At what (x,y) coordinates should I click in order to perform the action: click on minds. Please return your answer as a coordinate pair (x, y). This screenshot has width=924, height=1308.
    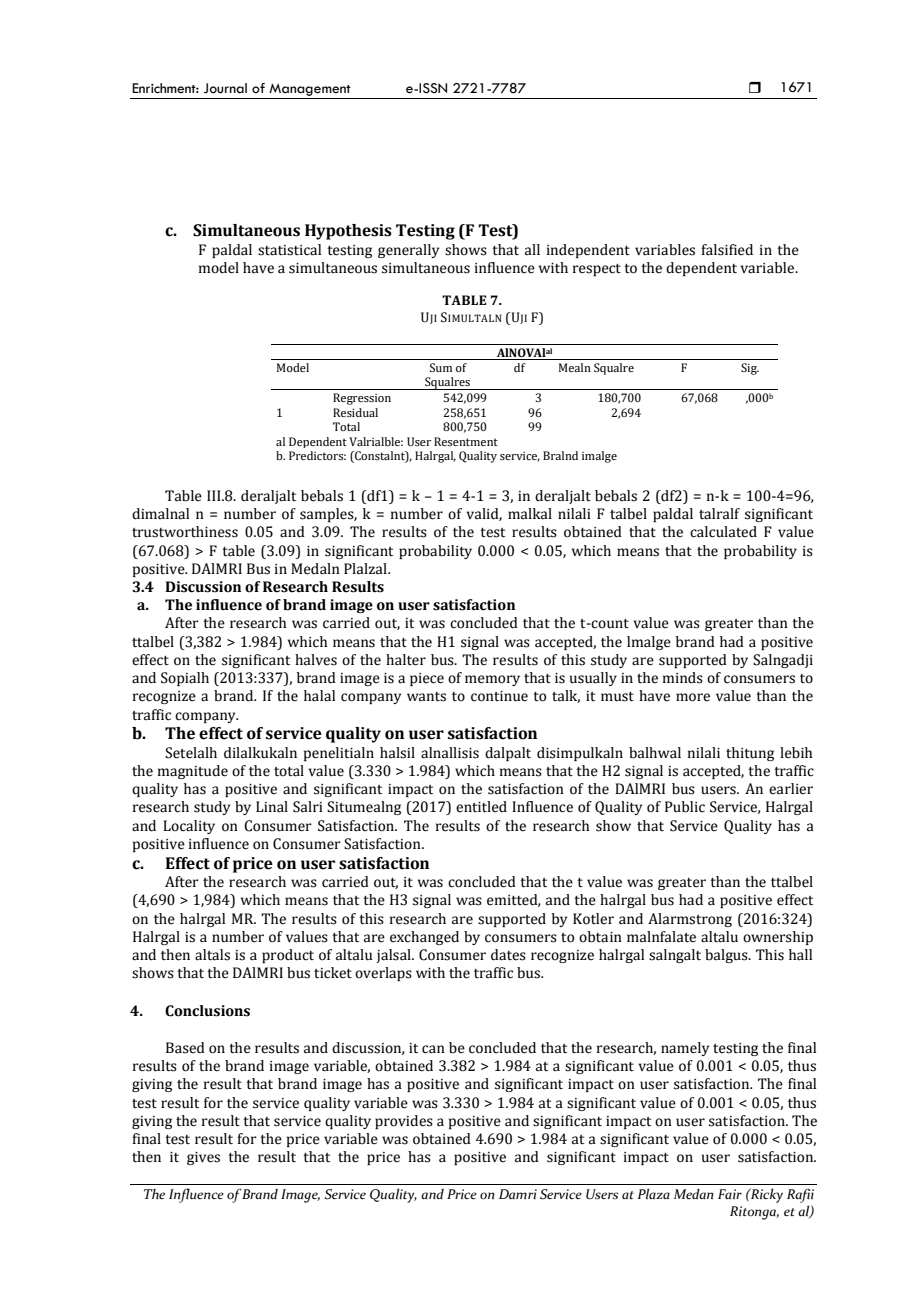
    Looking at the image, I should click on (683, 678).
